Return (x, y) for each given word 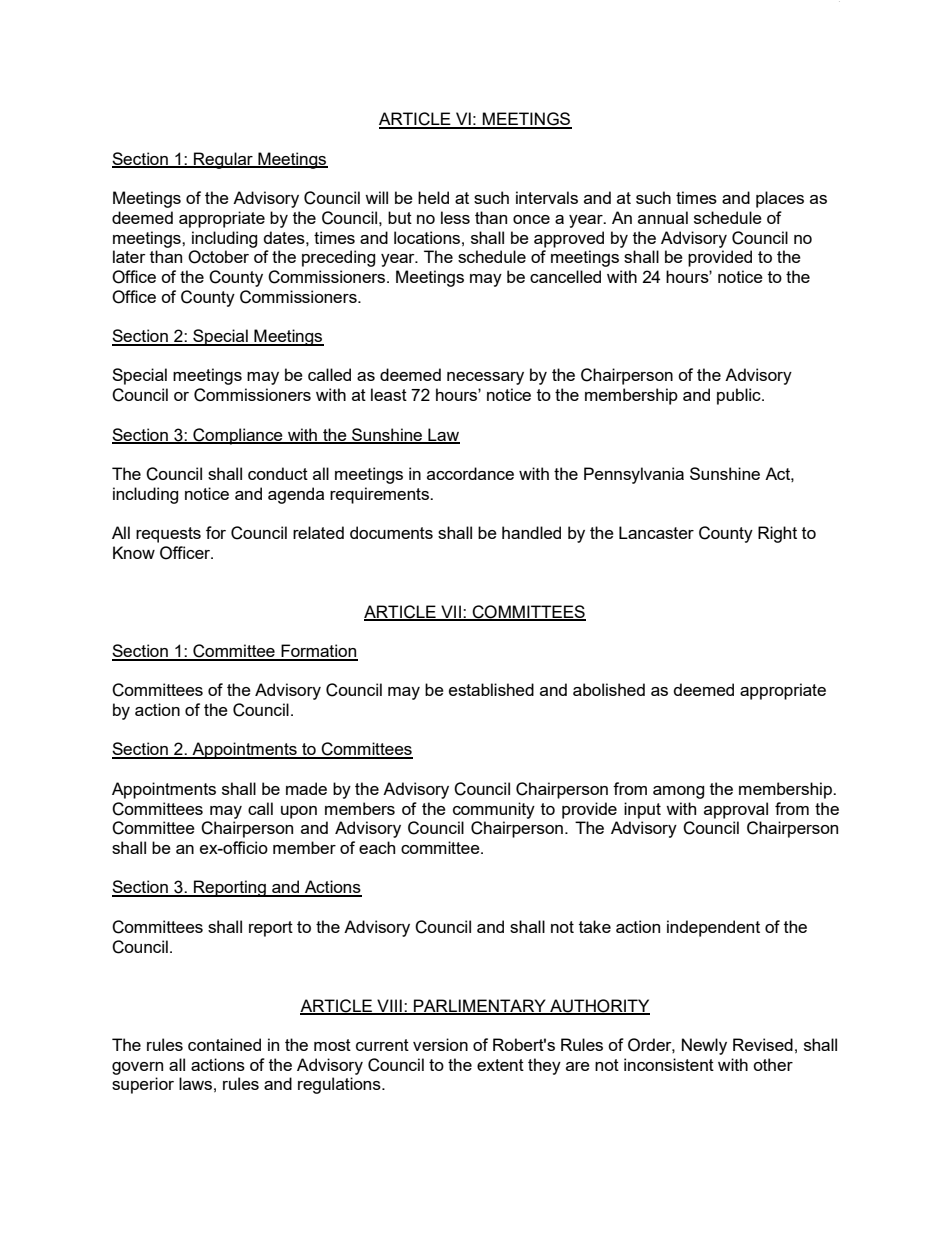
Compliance (238, 436)
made (306, 788)
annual (663, 217)
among (678, 792)
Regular (223, 160)
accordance (470, 473)
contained (224, 1044)
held (433, 197)
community (494, 810)
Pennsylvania (634, 475)
